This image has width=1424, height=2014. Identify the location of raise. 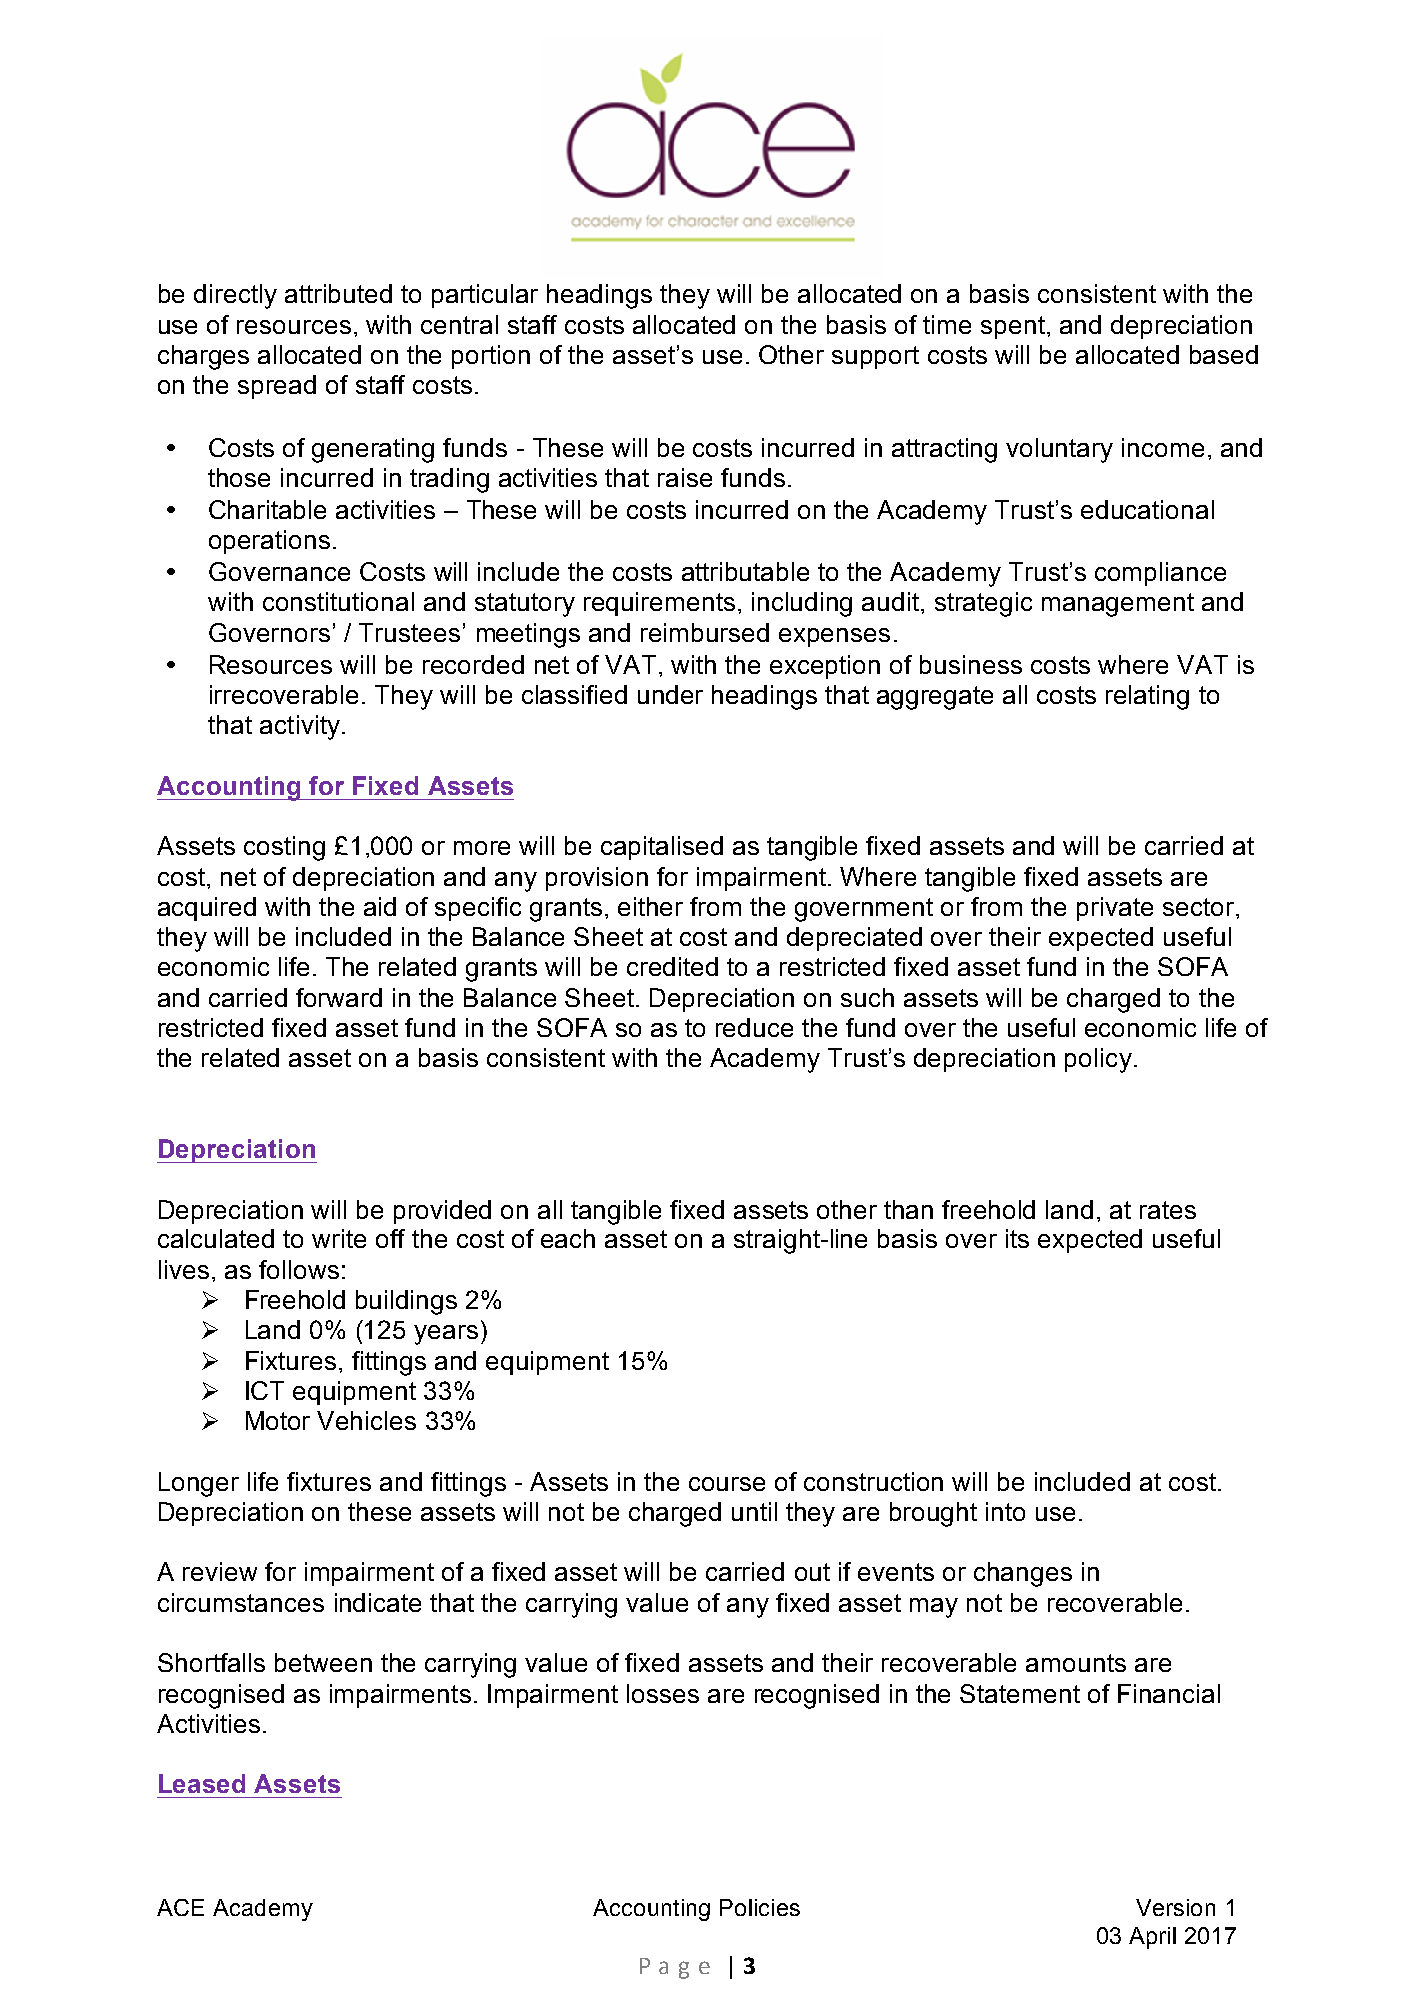
(685, 477).
